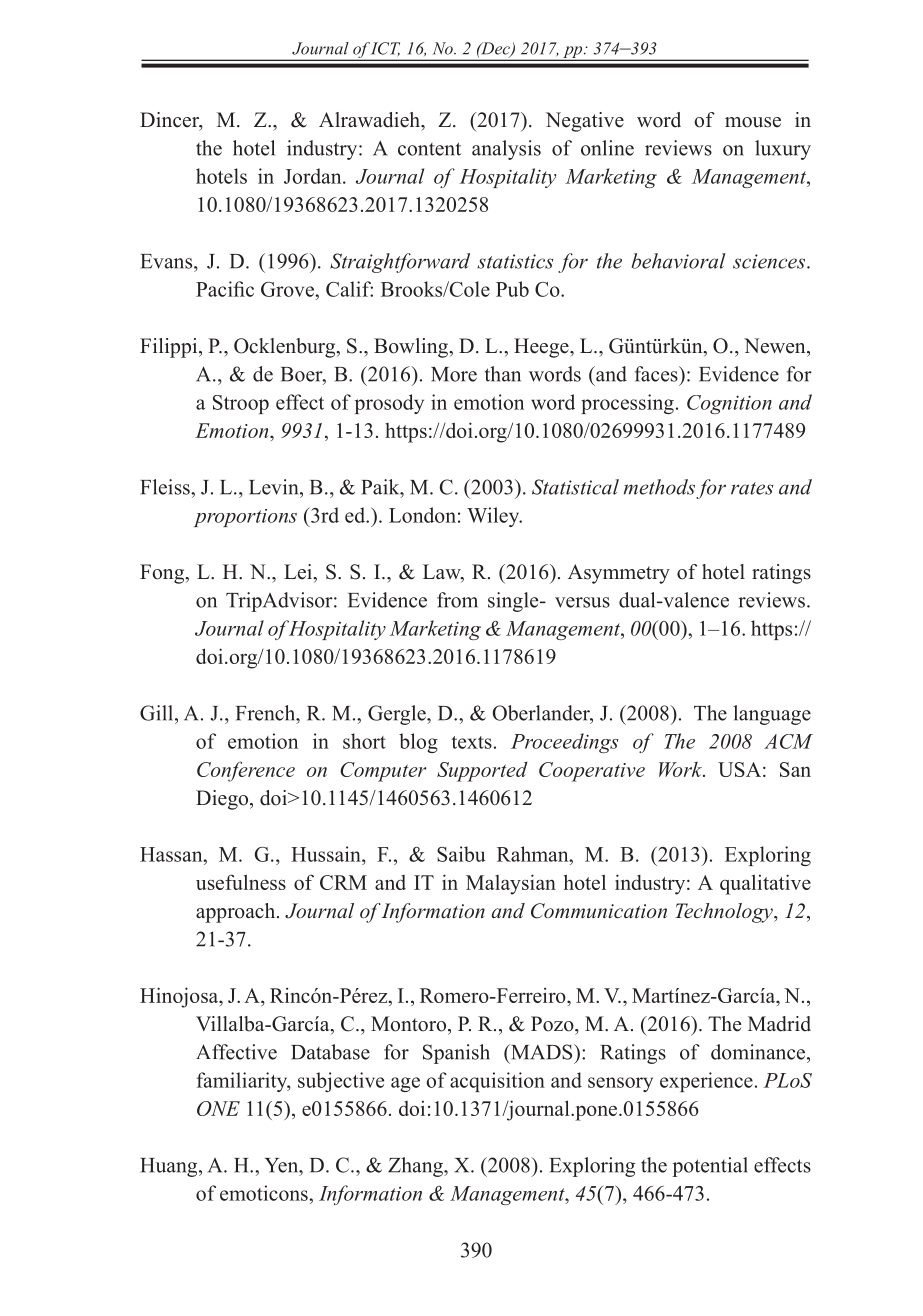 Image resolution: width=923 pixels, height=1316 pixels. What do you see at coordinates (729, 404) in the page?
I see `Cognition` at bounding box center [729, 404].
